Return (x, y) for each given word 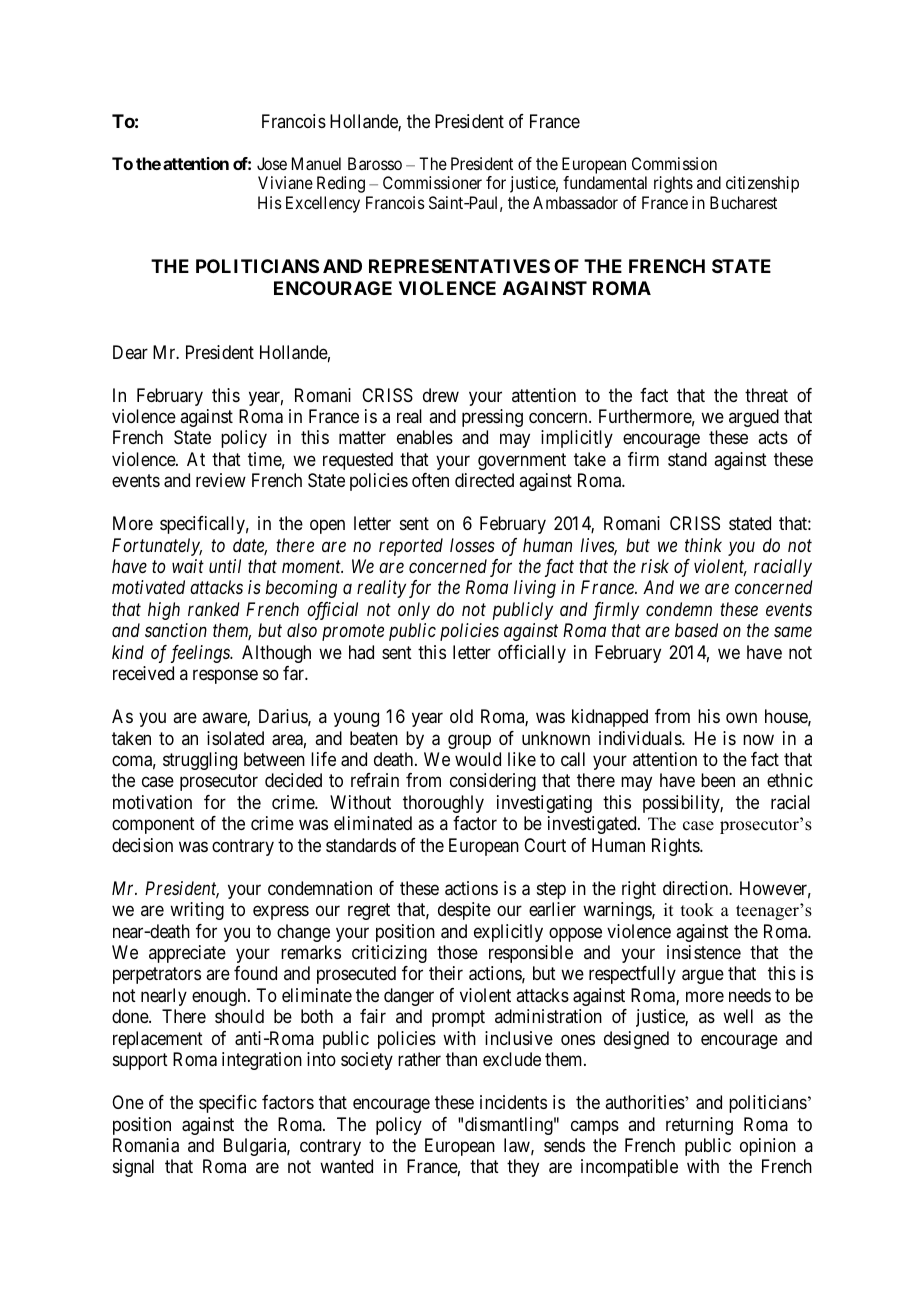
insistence (704, 952)
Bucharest (743, 202)
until (225, 566)
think (703, 545)
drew (441, 395)
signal (133, 1168)
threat (766, 395)
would (478, 759)
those (457, 952)
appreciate (187, 954)
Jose (272, 163)
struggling (200, 761)
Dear (130, 352)
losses (472, 545)
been (718, 780)
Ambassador (575, 202)
